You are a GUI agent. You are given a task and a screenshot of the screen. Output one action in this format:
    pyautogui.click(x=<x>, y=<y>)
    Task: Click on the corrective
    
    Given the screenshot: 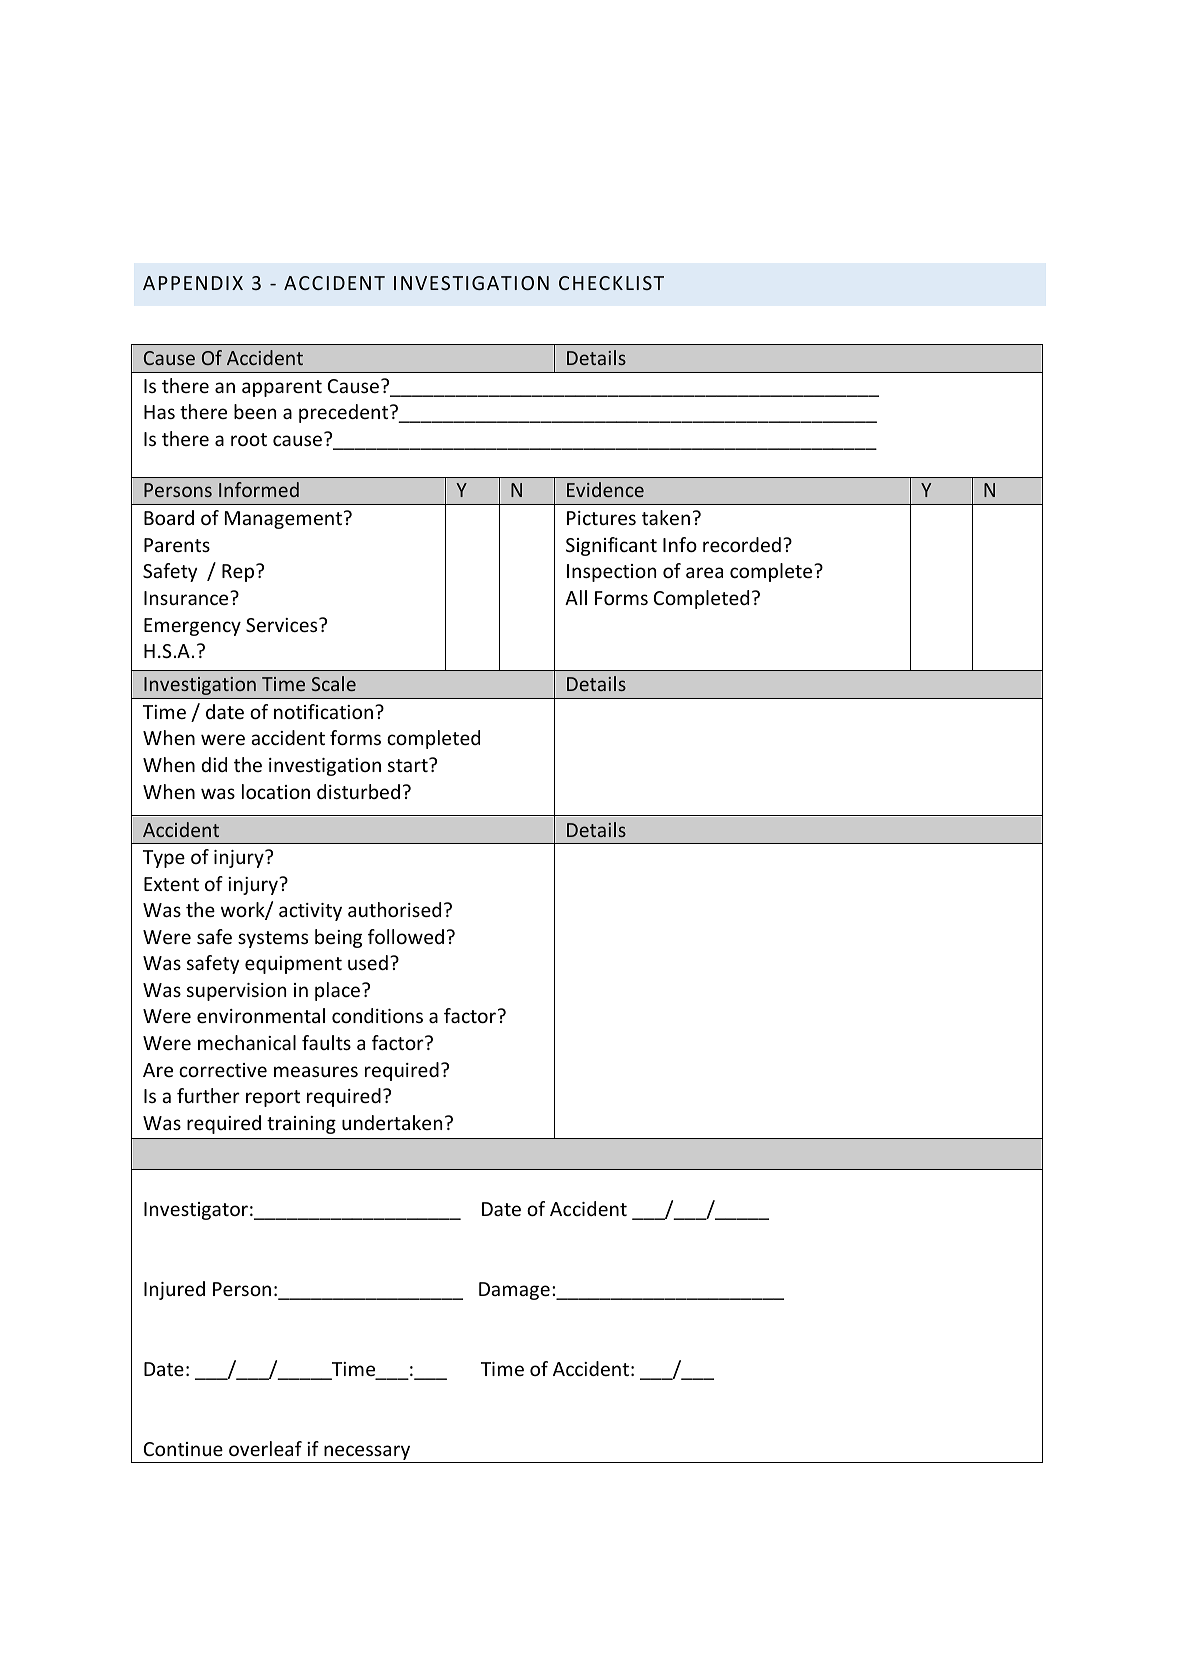 What is the action you would take?
    pyautogui.click(x=223, y=1070)
